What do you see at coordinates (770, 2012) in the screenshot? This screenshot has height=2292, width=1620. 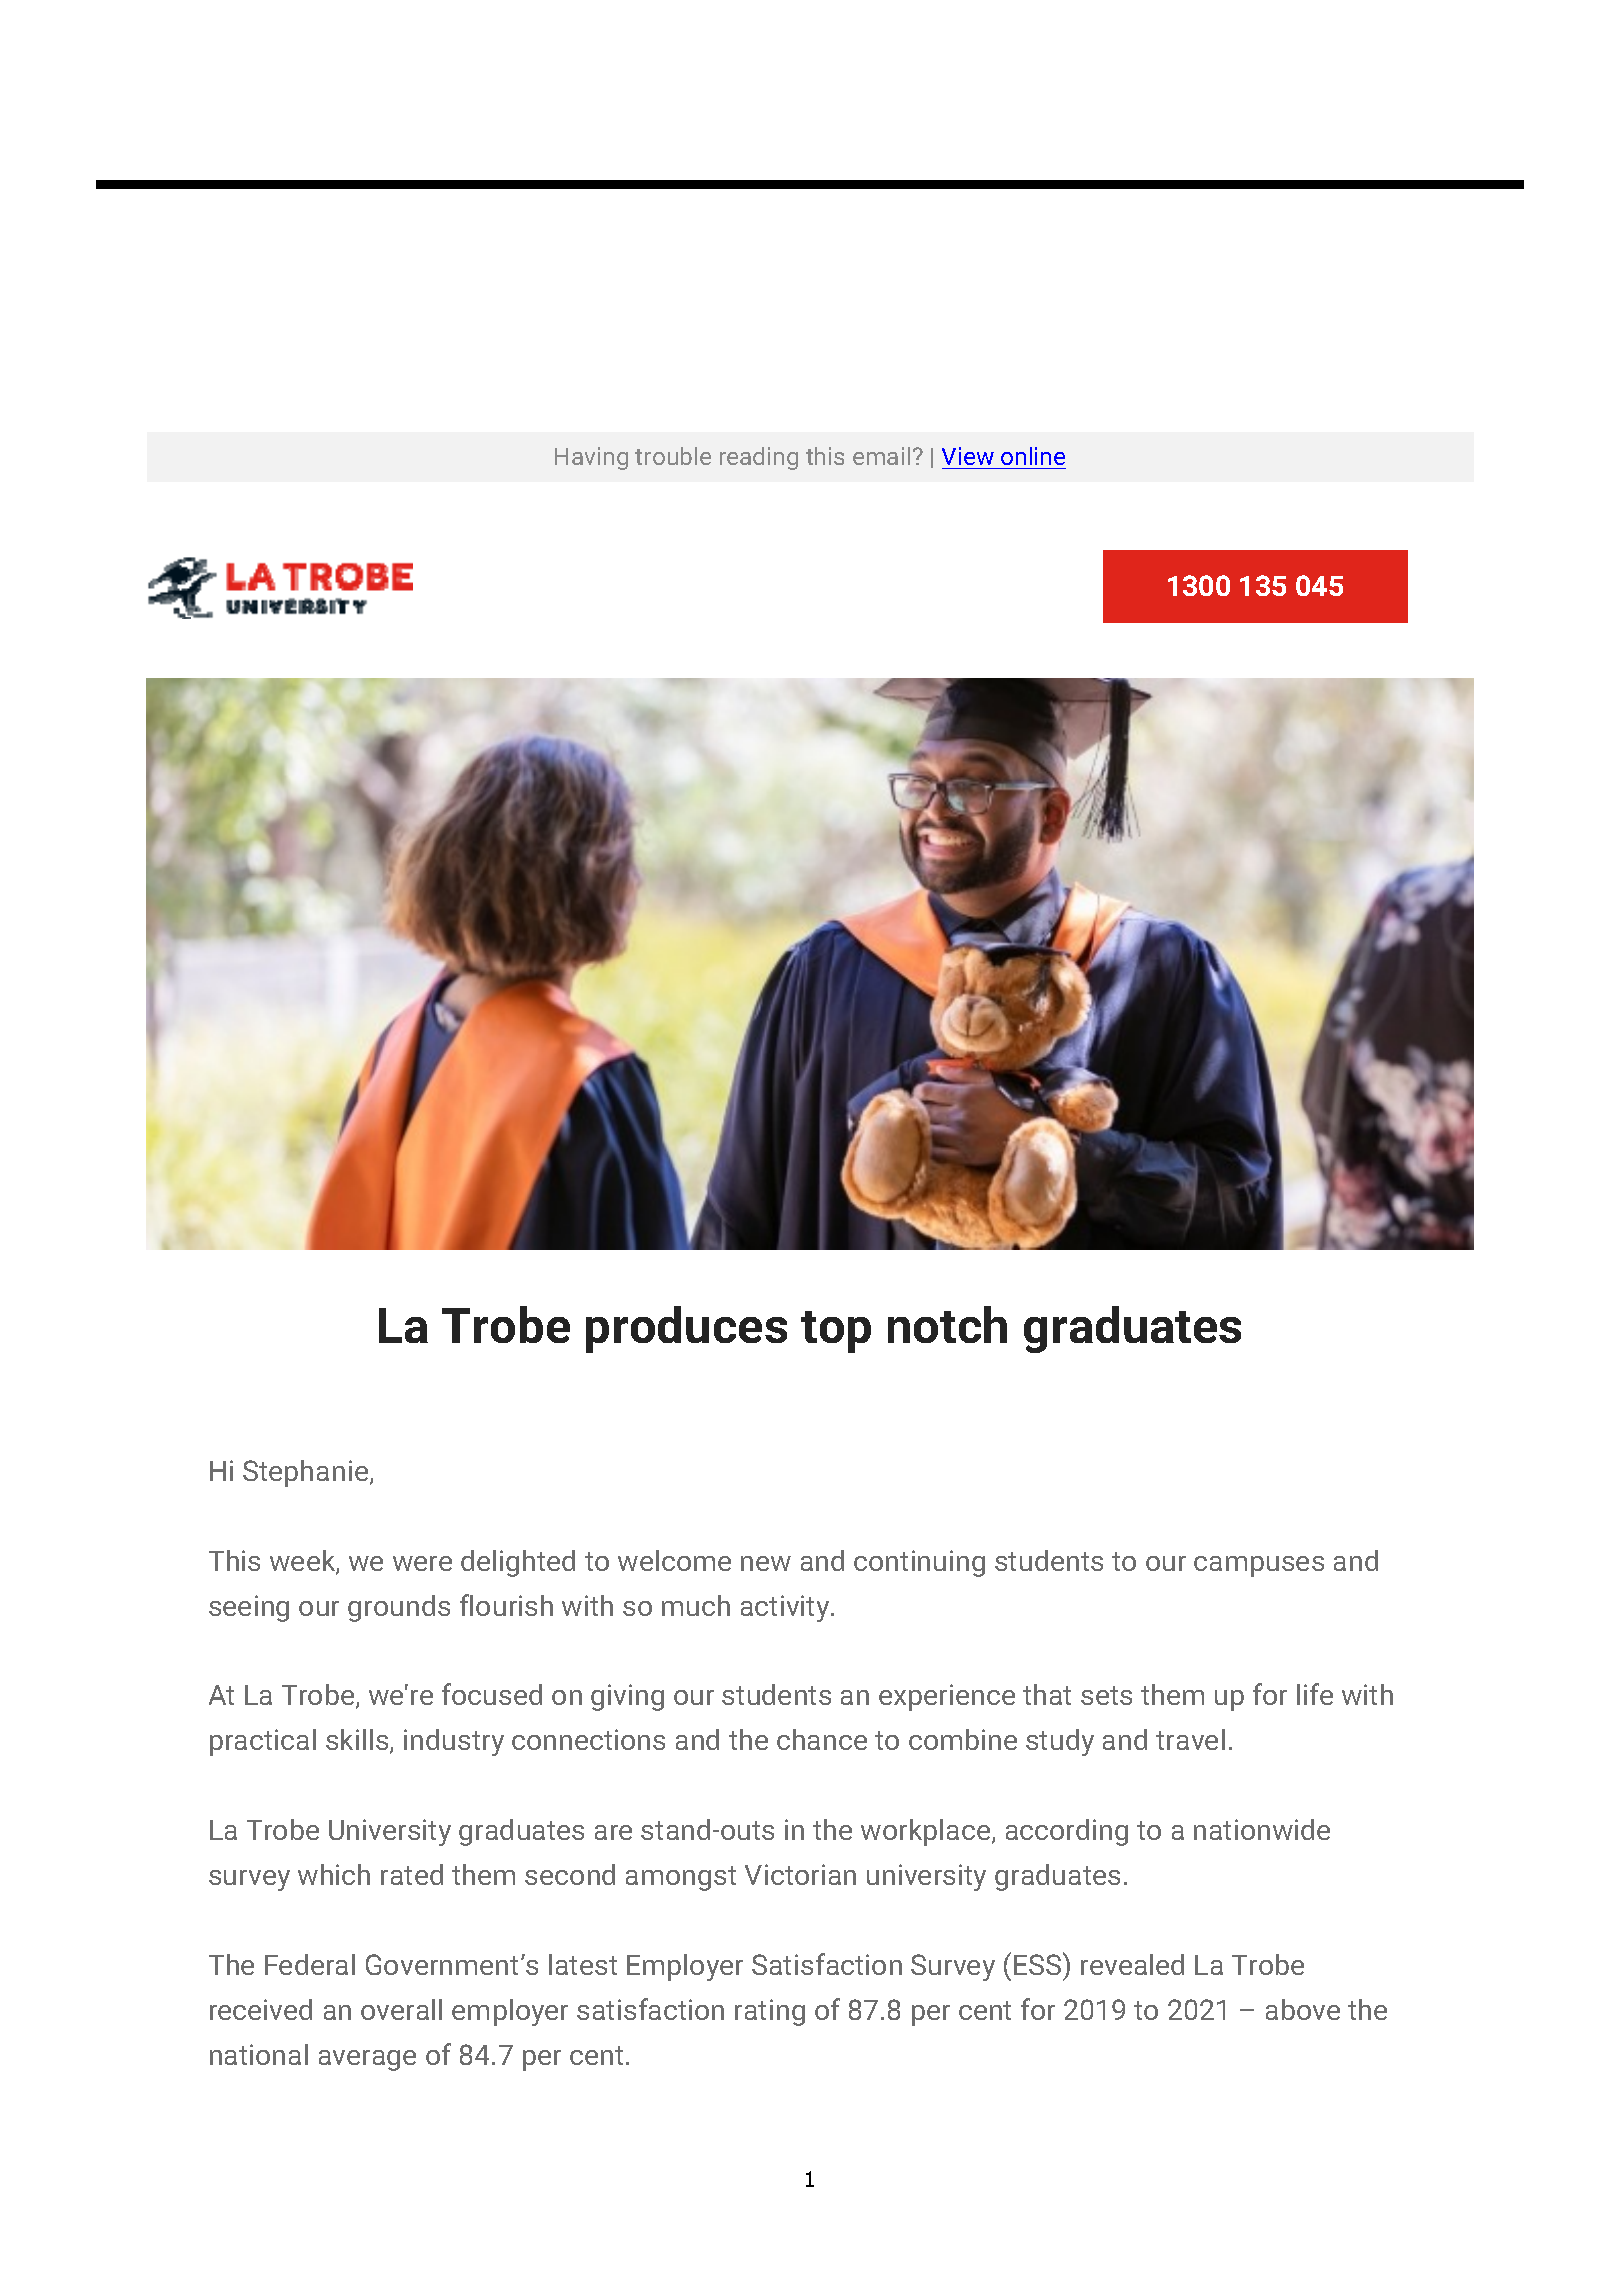 I see `rating` at bounding box center [770, 2012].
